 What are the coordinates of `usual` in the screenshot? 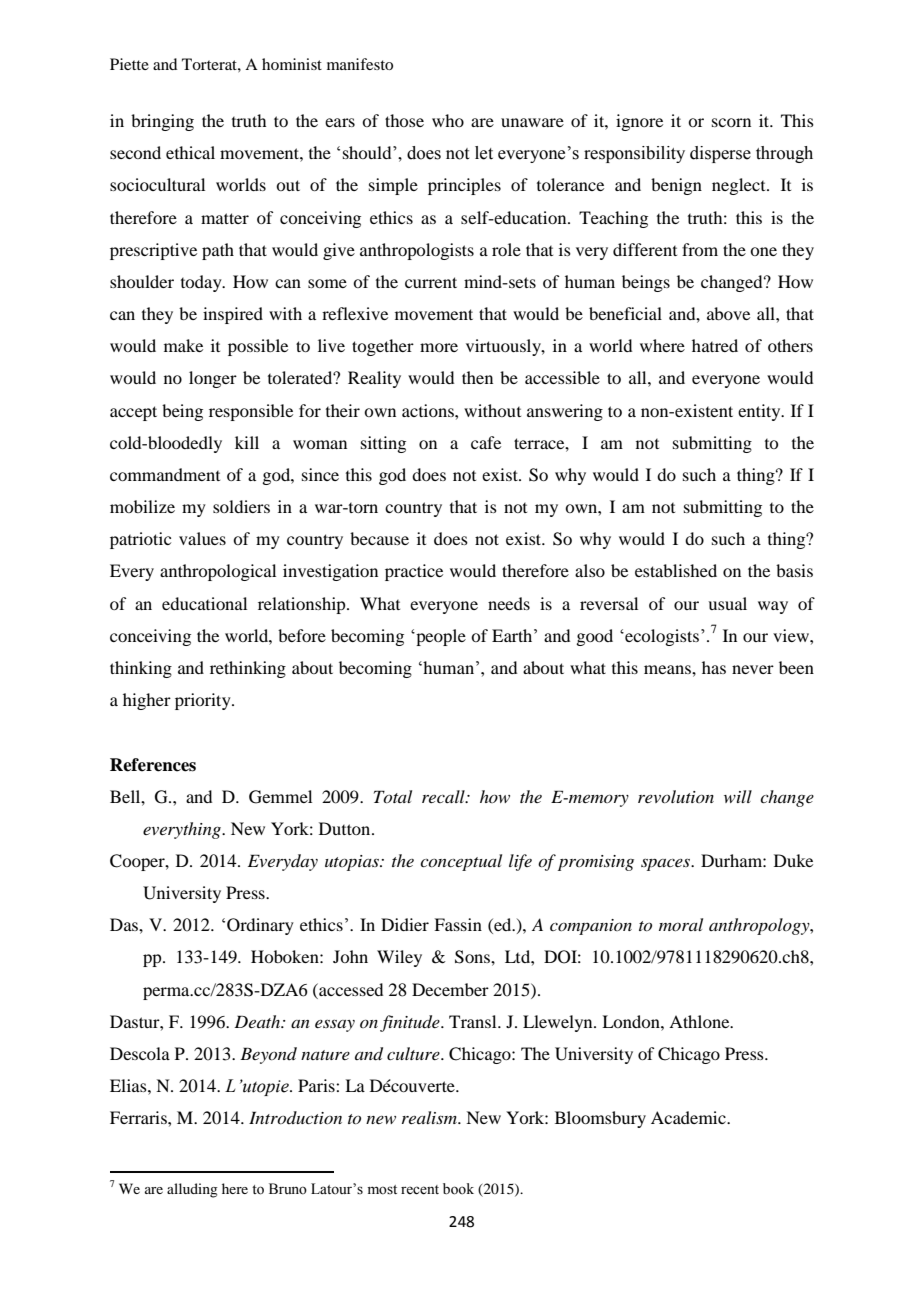 It's located at (727, 603).
